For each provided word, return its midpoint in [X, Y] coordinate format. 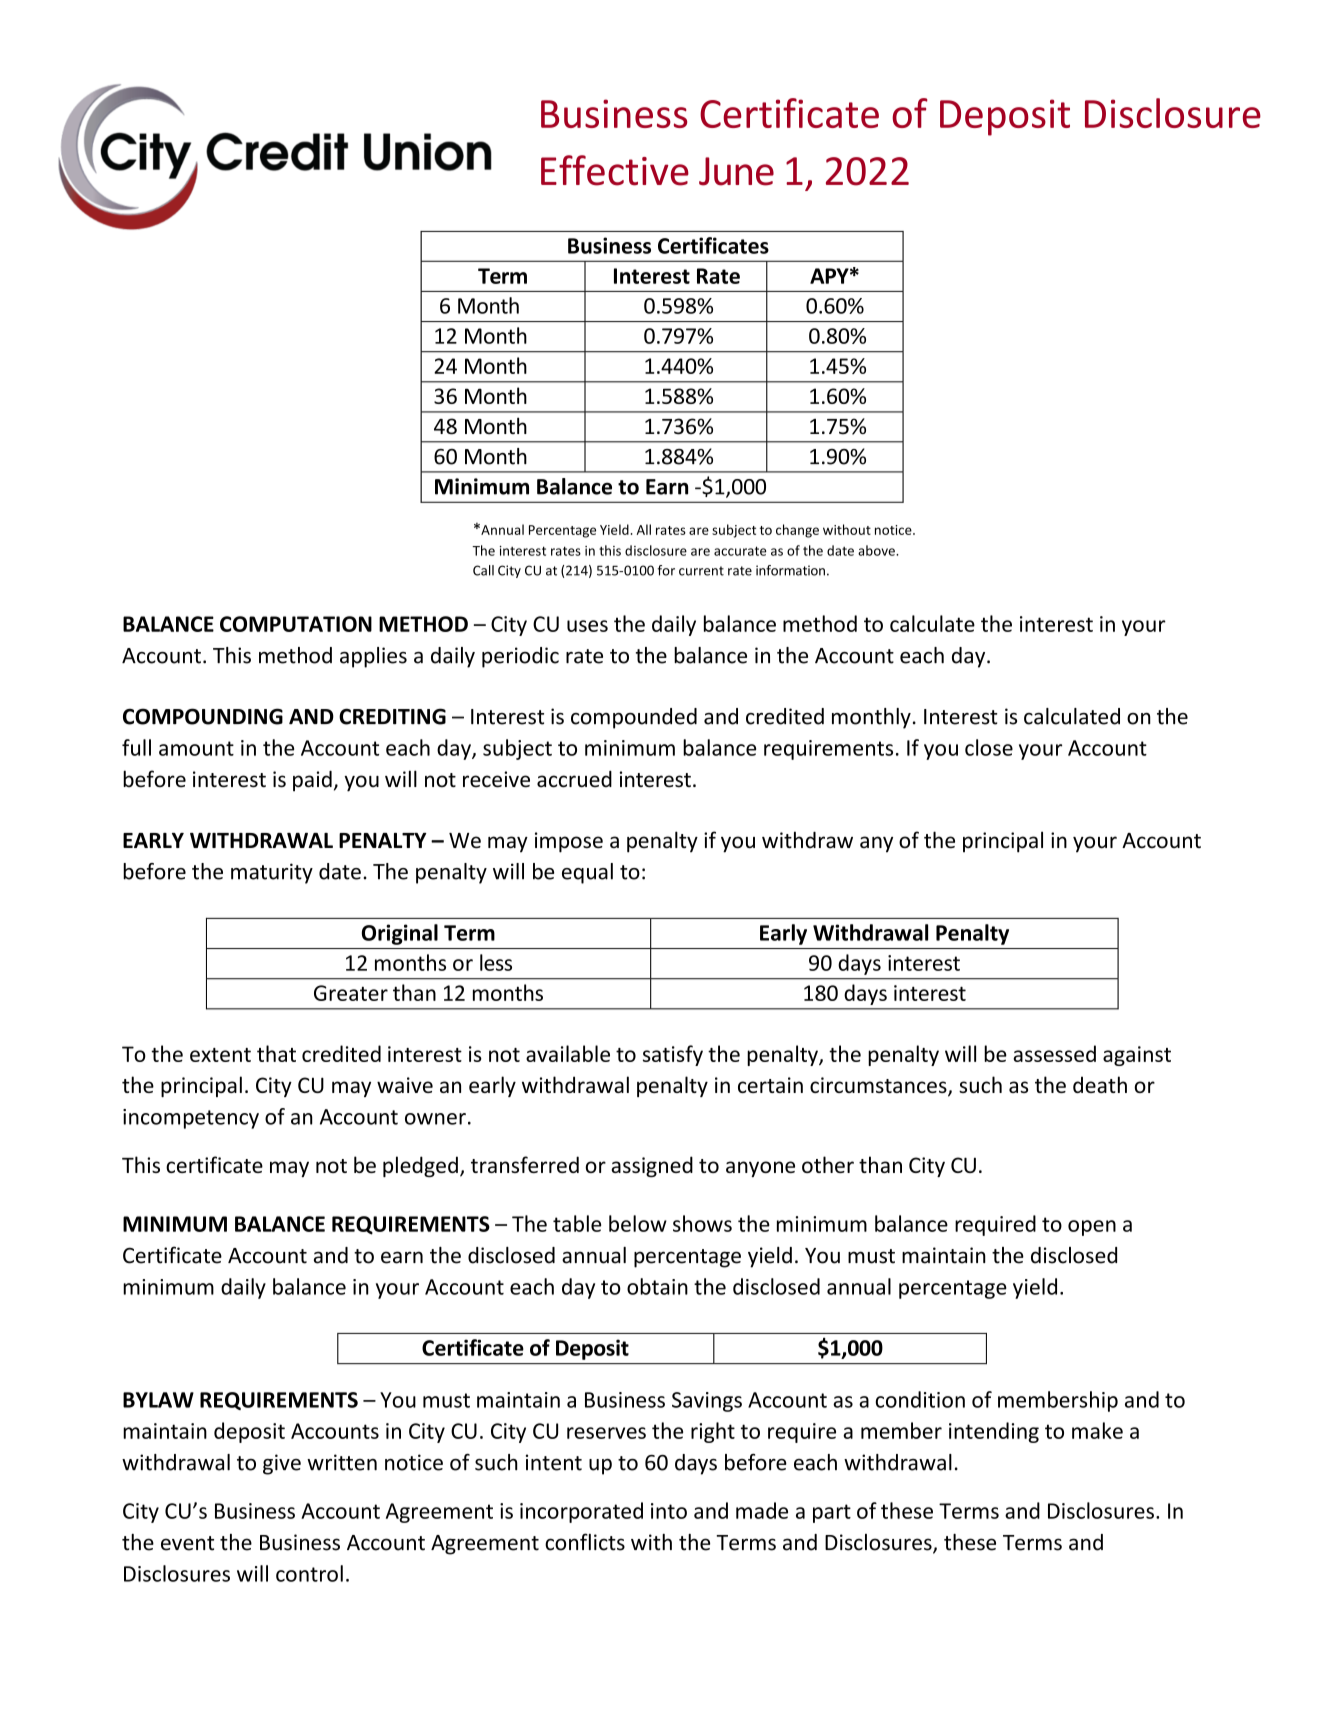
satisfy [673, 1055]
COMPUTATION [296, 624]
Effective [615, 170]
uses [587, 626]
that [276, 1053]
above [877, 550]
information [790, 570]
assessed [1054, 1053]
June [736, 171]
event [187, 1543]
